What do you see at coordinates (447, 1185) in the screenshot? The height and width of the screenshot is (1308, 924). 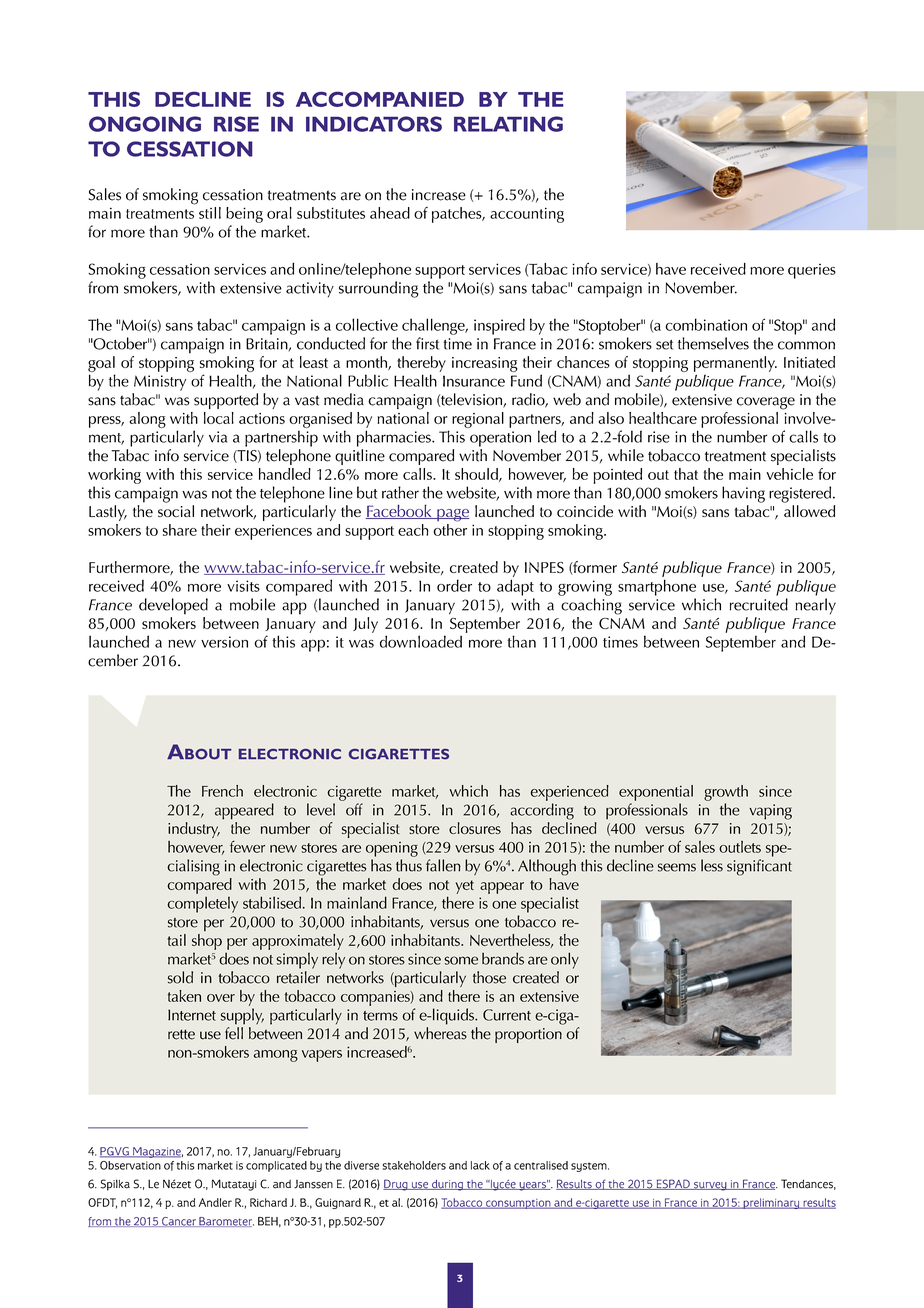 I see `during` at bounding box center [447, 1185].
